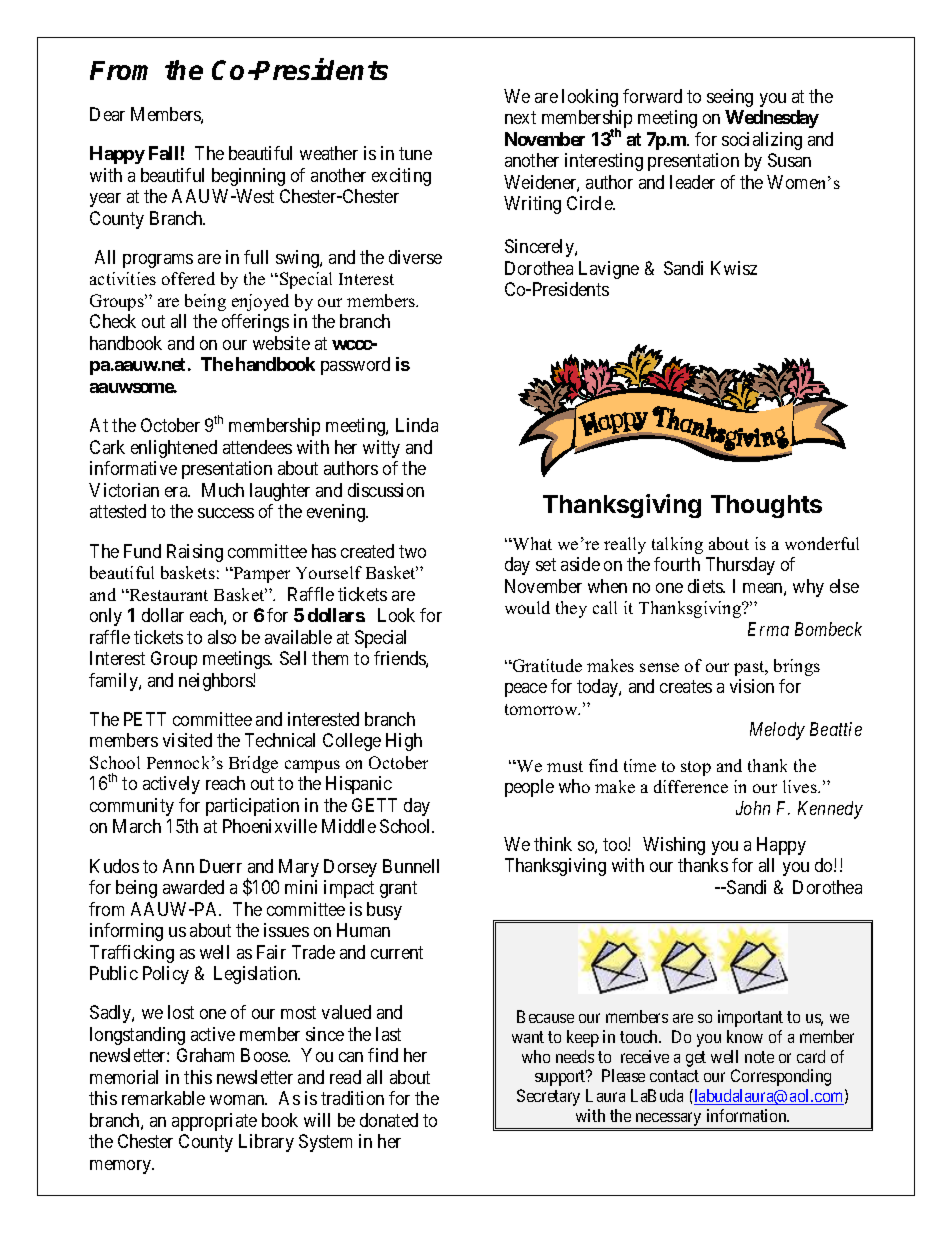  I want to click on Policy, so click(166, 975).
